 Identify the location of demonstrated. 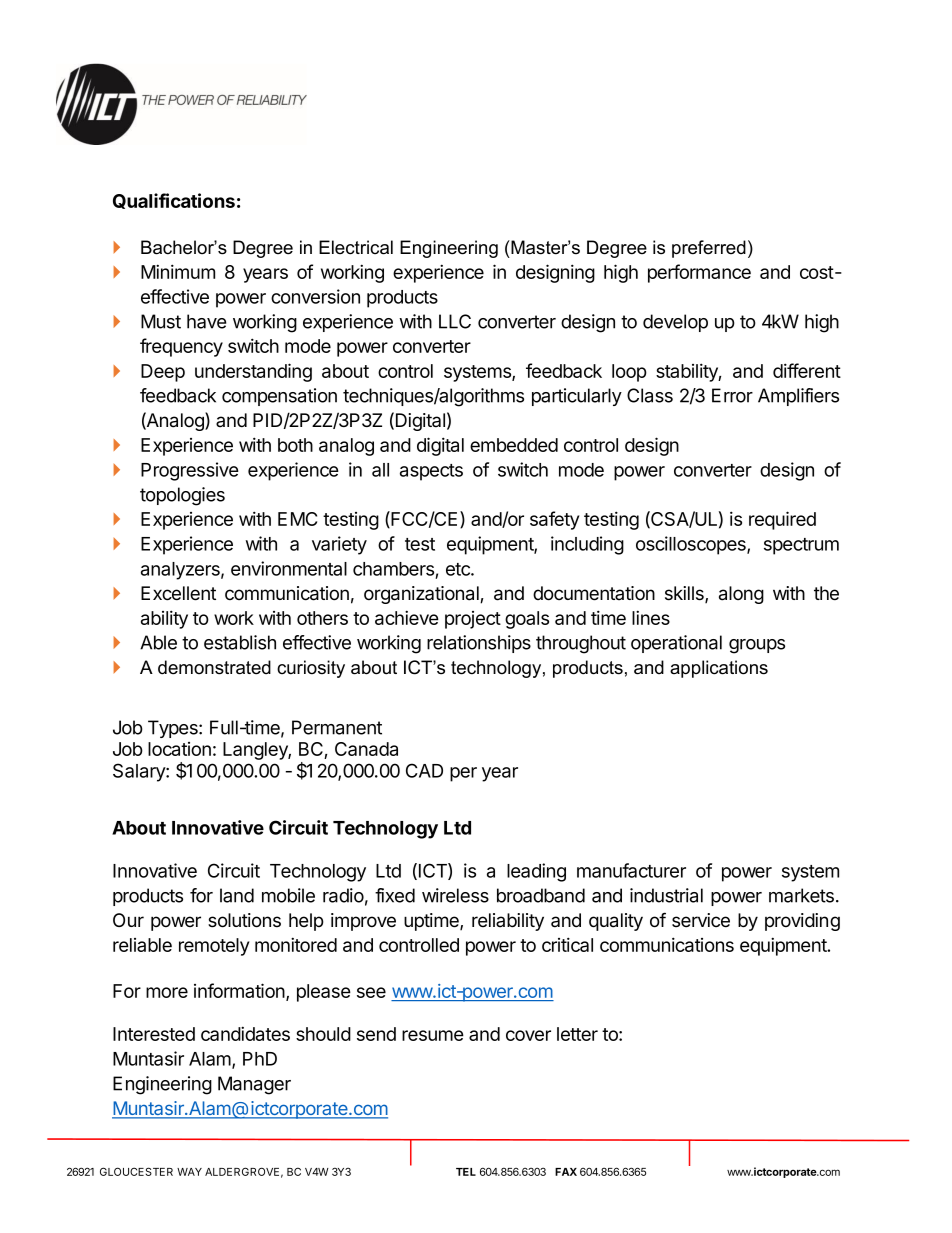
(214, 667).
